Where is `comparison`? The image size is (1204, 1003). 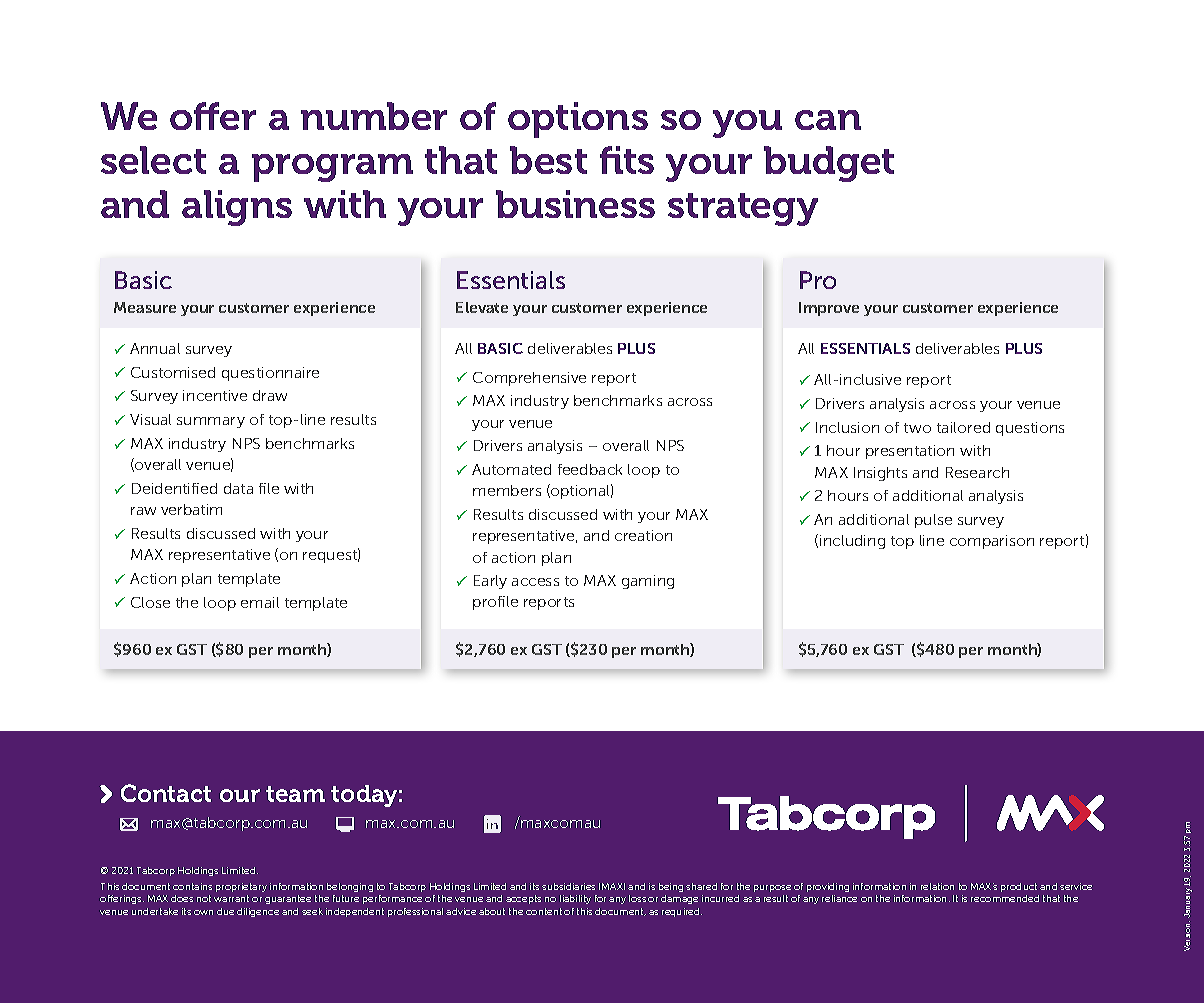
comparison is located at coordinates (992, 542).
